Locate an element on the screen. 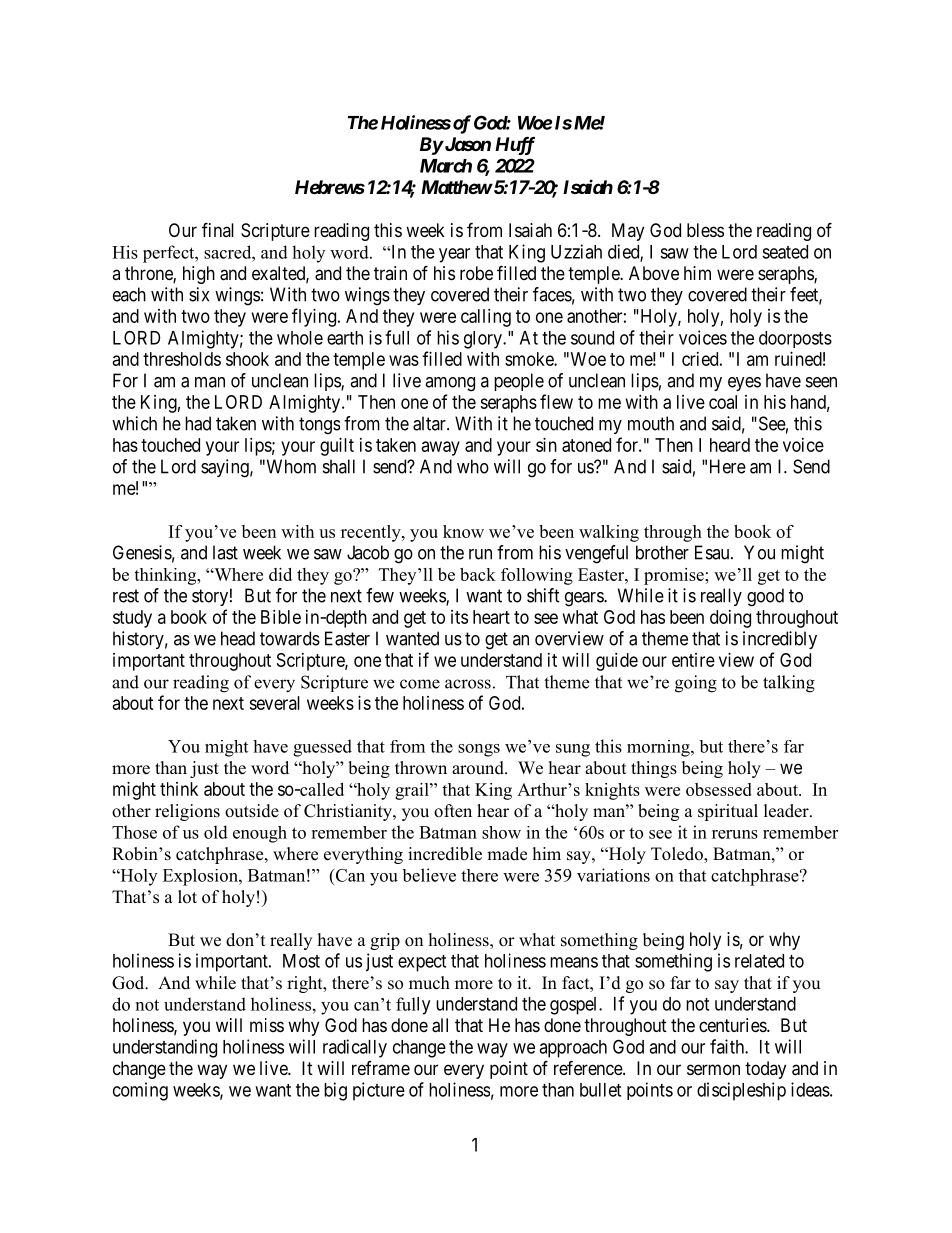 This screenshot has width=952, height=1233. reframe is located at coordinates (381, 1068).
